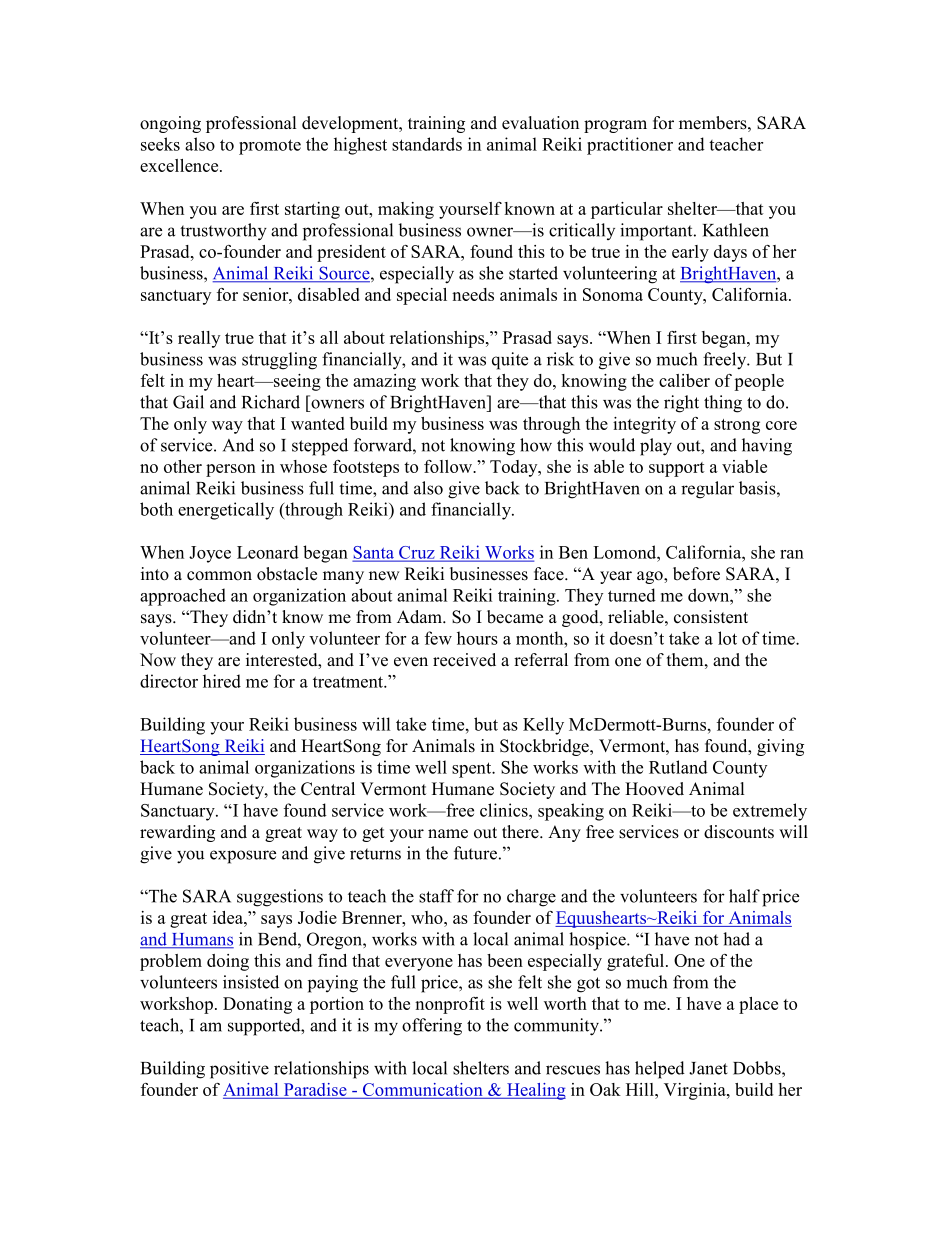 The image size is (952, 1233). Describe the element at coordinates (270, 147) in the screenshot. I see `promote` at that location.
